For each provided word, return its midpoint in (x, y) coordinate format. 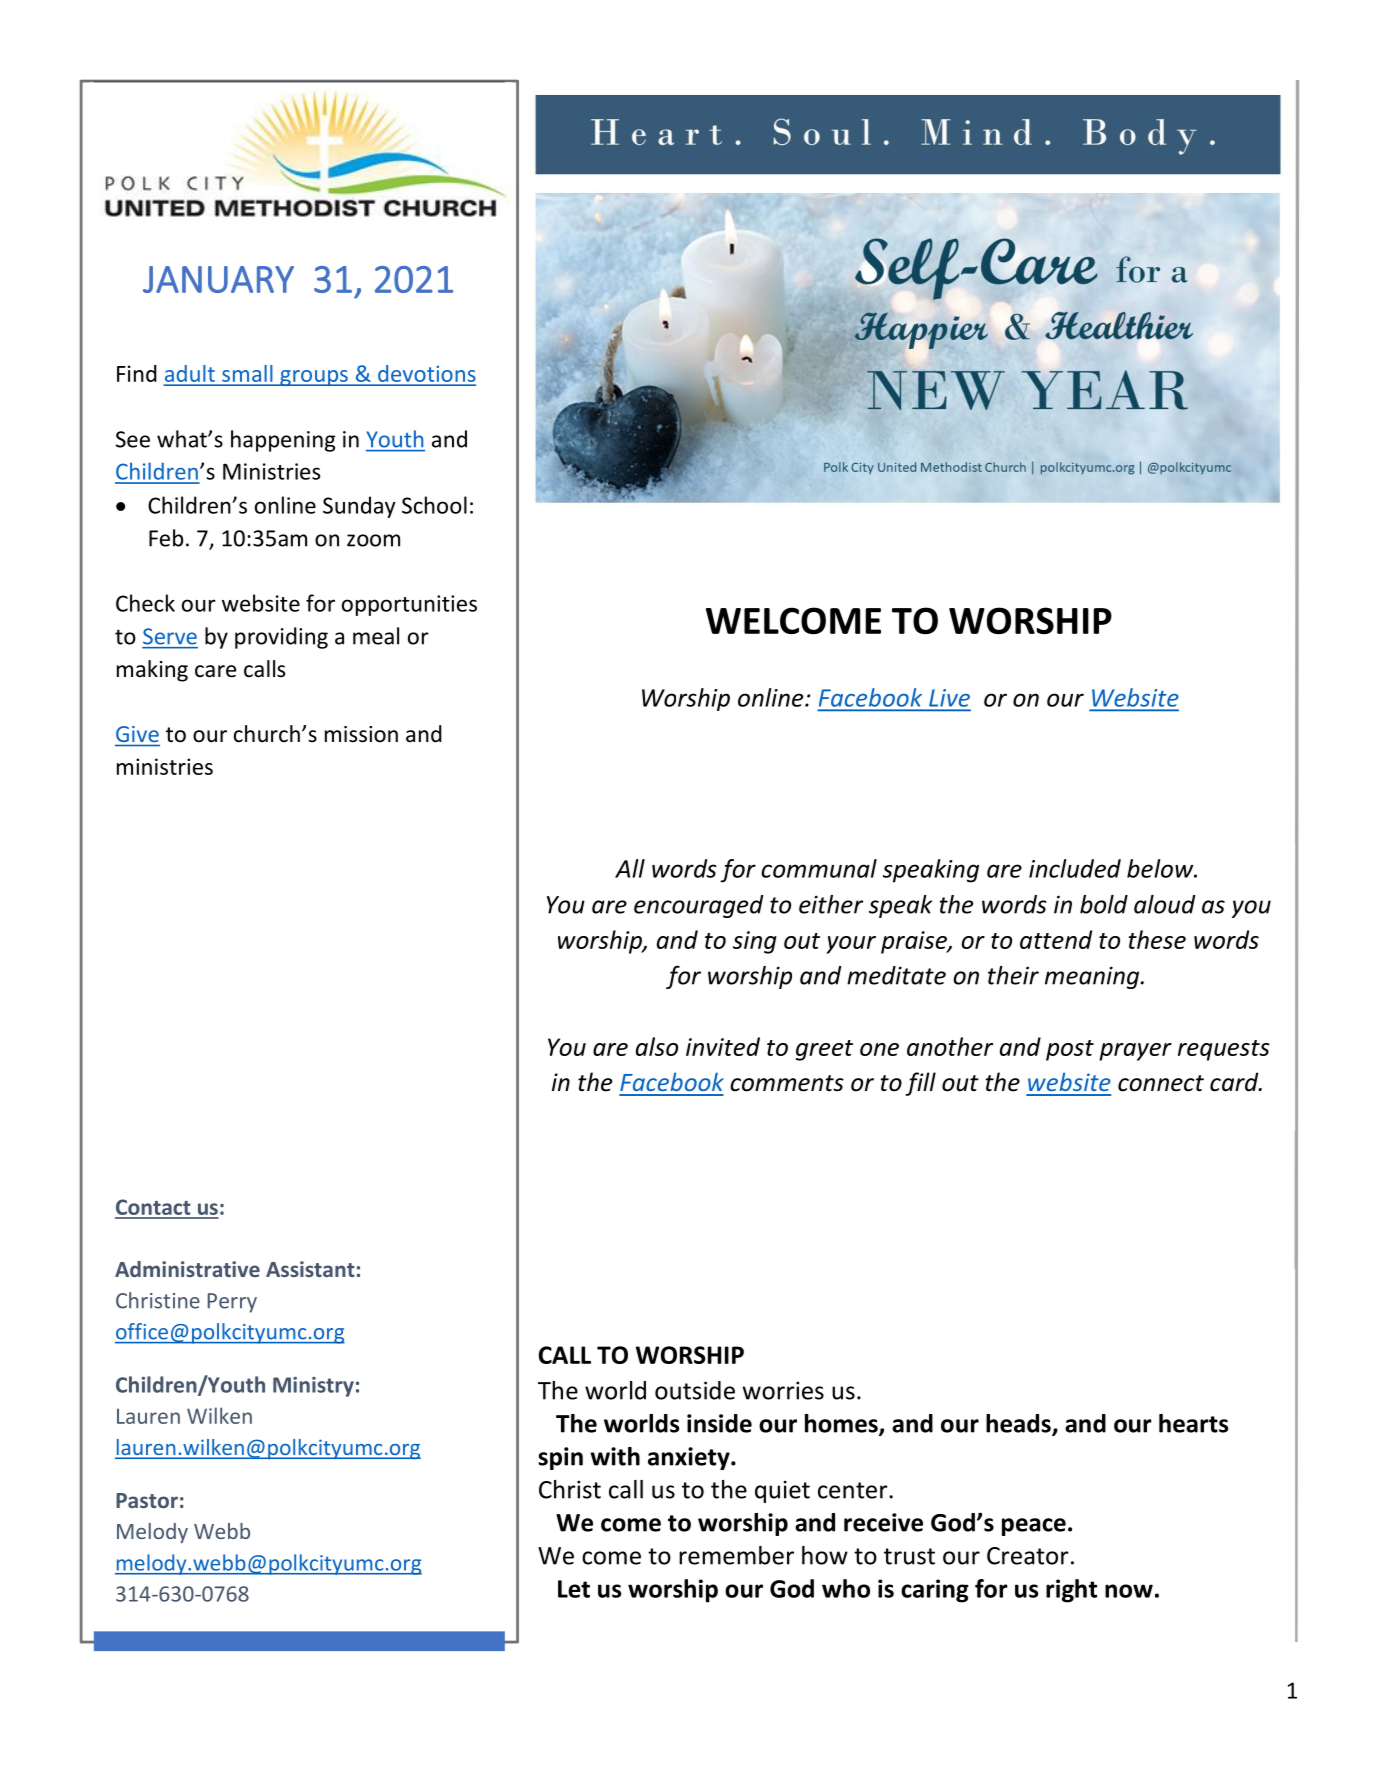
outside (695, 1390)
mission (361, 734)
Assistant (310, 1269)
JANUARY (218, 279)
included (1075, 868)
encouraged (698, 906)
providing (281, 638)
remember (736, 1555)
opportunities (409, 605)
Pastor (147, 1500)
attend (1056, 939)
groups (314, 378)
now (1129, 1591)
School (434, 505)
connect (1161, 1083)
